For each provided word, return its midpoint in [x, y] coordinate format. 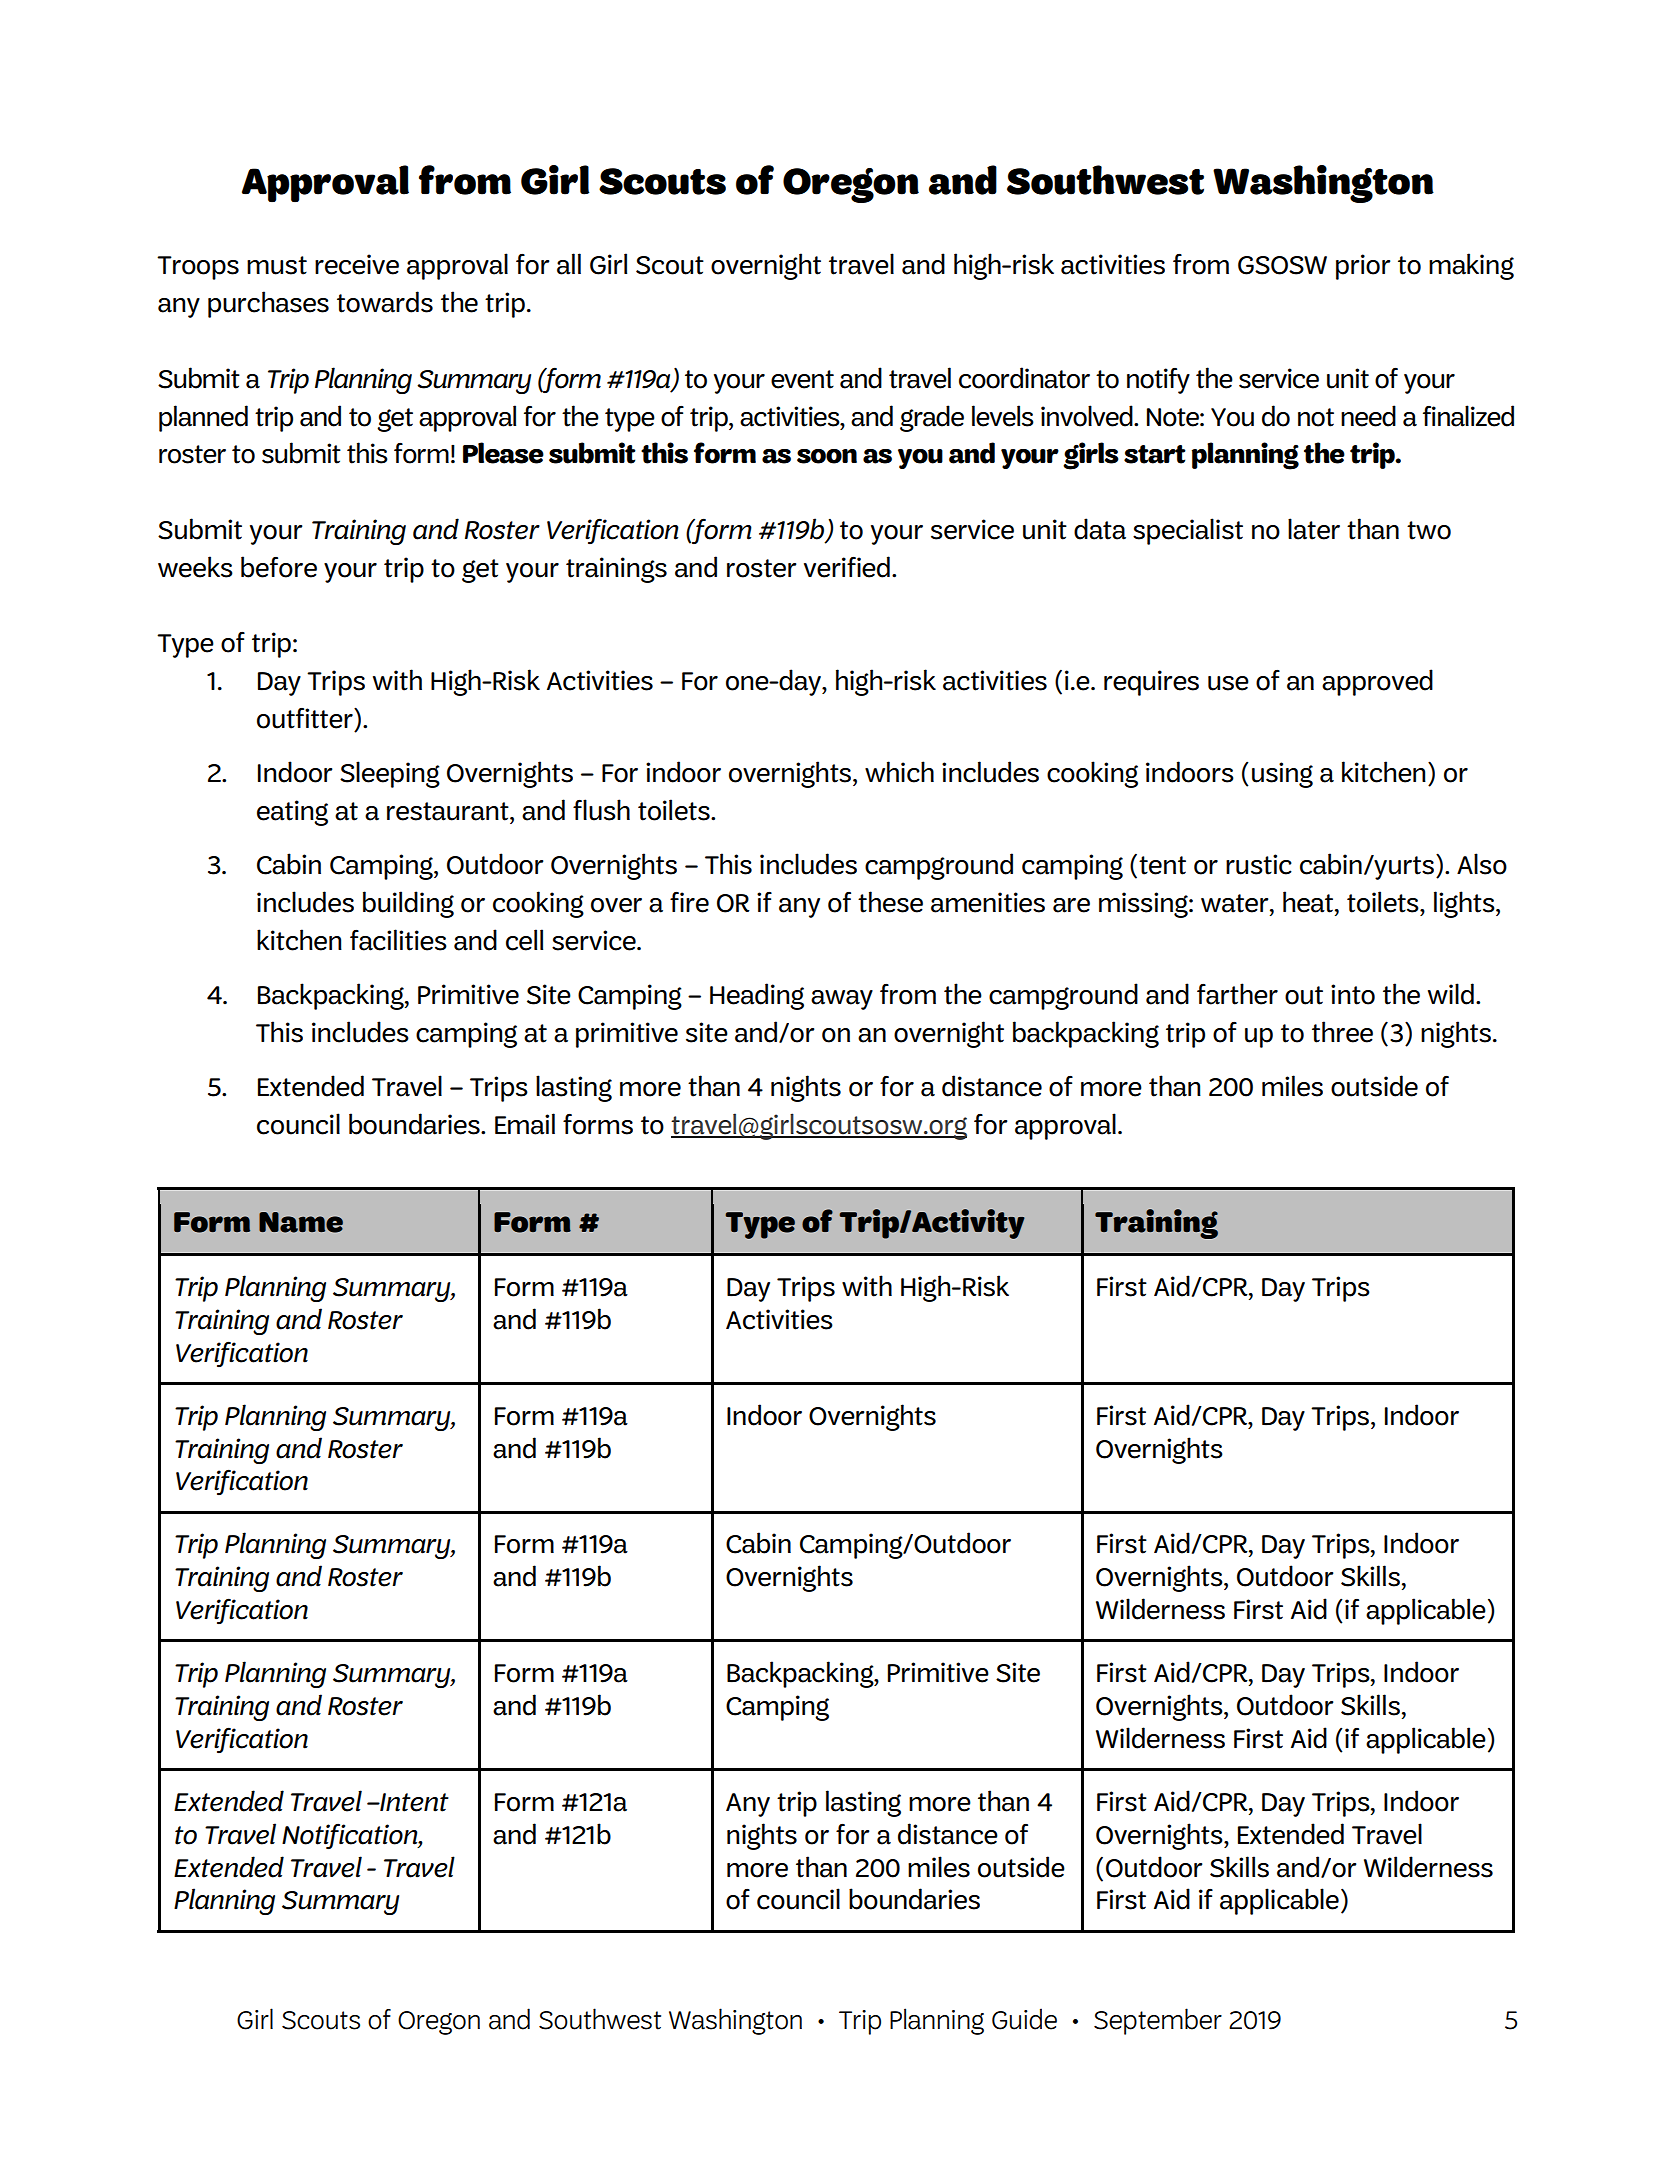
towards [385, 302]
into [1353, 994]
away [842, 1000]
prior [1363, 267]
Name [301, 1222]
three [1342, 1032]
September [1158, 2021]
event [802, 379]
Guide [1024, 2019]
